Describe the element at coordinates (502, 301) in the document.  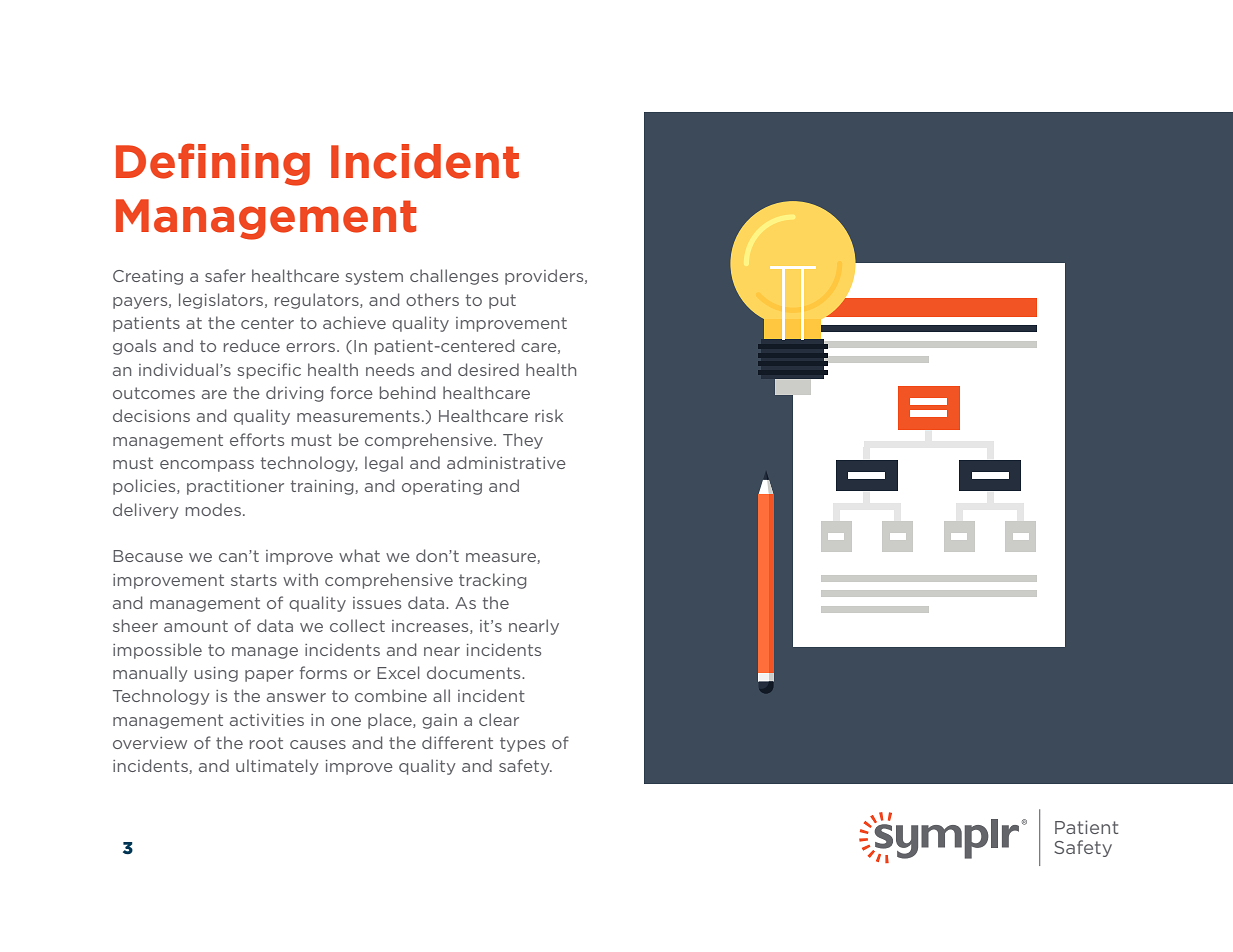
I see `put` at that location.
